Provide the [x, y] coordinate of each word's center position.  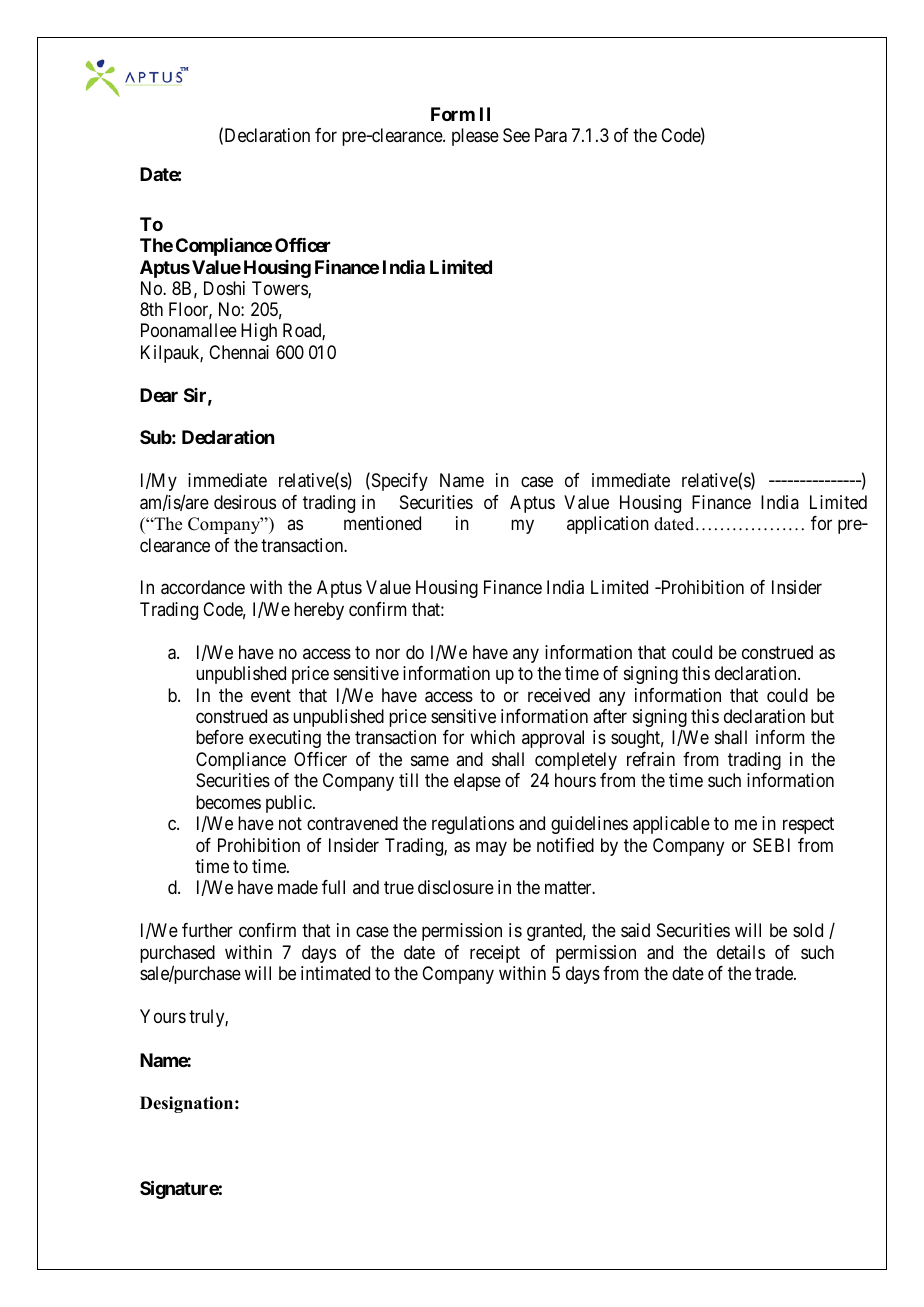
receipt [495, 954]
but [822, 716]
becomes [228, 802]
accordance [203, 587]
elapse [477, 782]
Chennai [239, 352]
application [608, 525]
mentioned [382, 523]
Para [551, 135]
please [475, 137]
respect [808, 826]
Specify [398, 482]
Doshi [224, 288]
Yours [163, 1016]
